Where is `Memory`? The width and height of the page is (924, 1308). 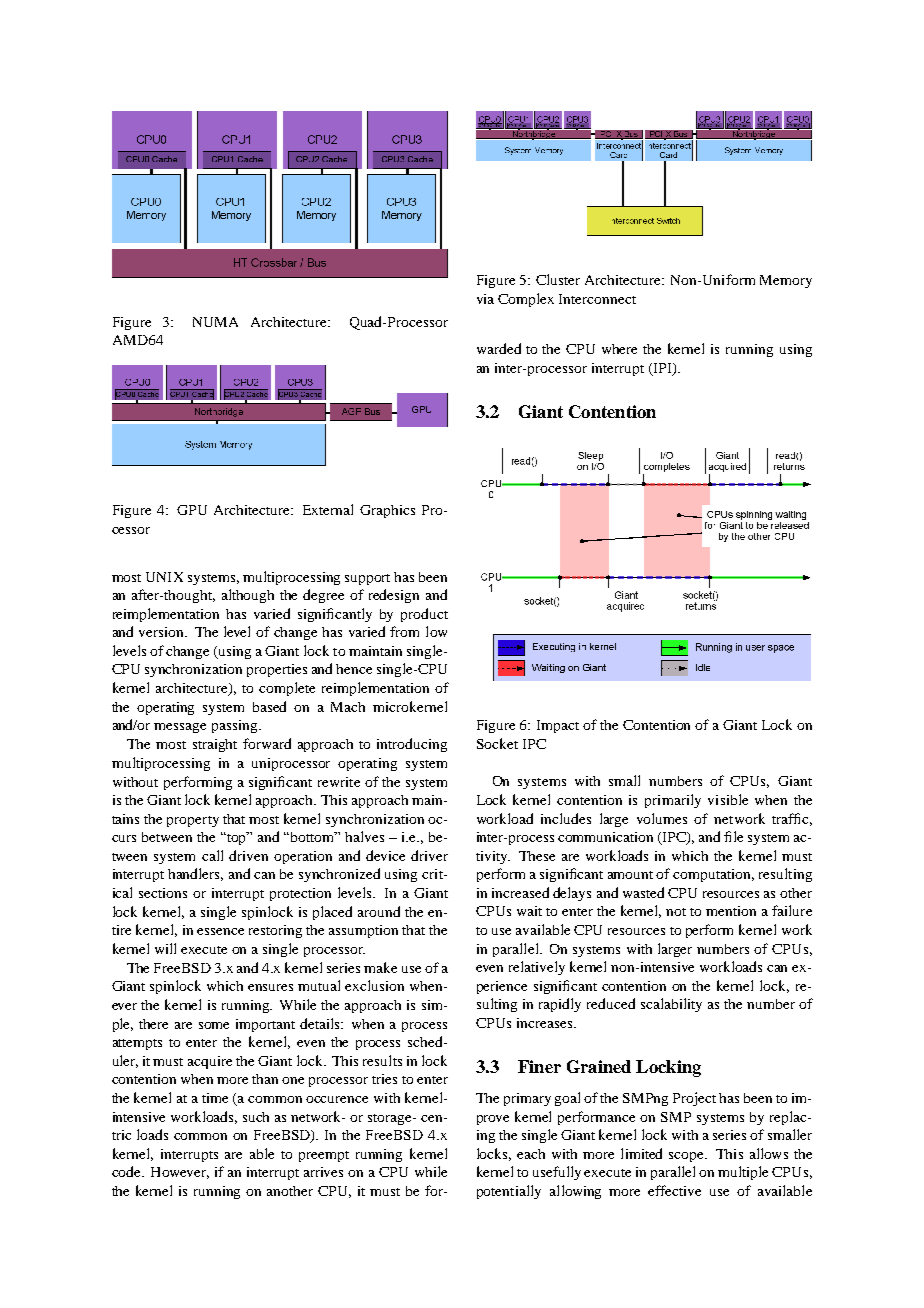
Memory is located at coordinates (786, 281).
